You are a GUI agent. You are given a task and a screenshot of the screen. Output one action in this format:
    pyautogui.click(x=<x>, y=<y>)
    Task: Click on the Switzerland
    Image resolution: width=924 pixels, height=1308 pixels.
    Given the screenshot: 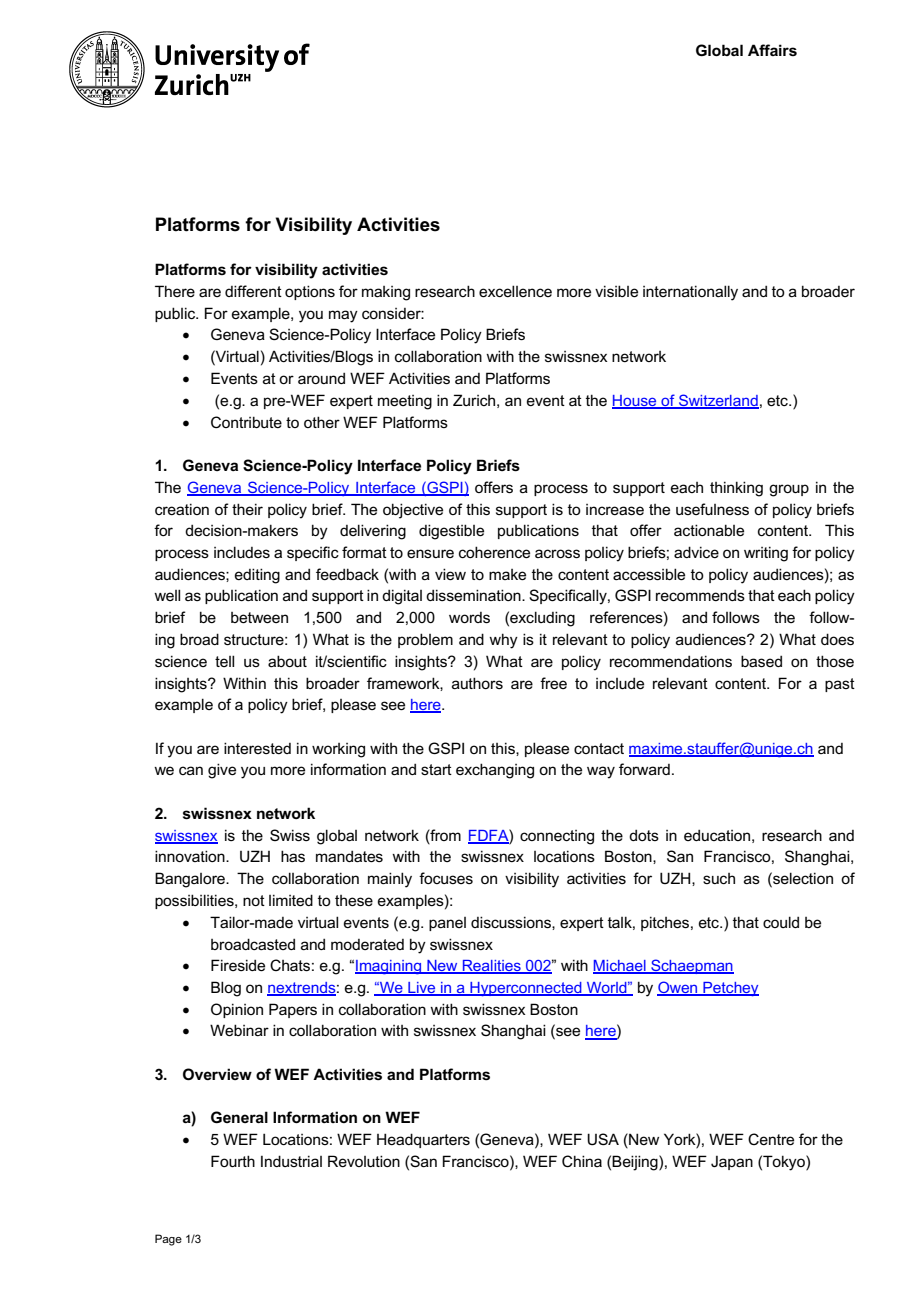 What is the action you would take?
    pyautogui.click(x=718, y=401)
